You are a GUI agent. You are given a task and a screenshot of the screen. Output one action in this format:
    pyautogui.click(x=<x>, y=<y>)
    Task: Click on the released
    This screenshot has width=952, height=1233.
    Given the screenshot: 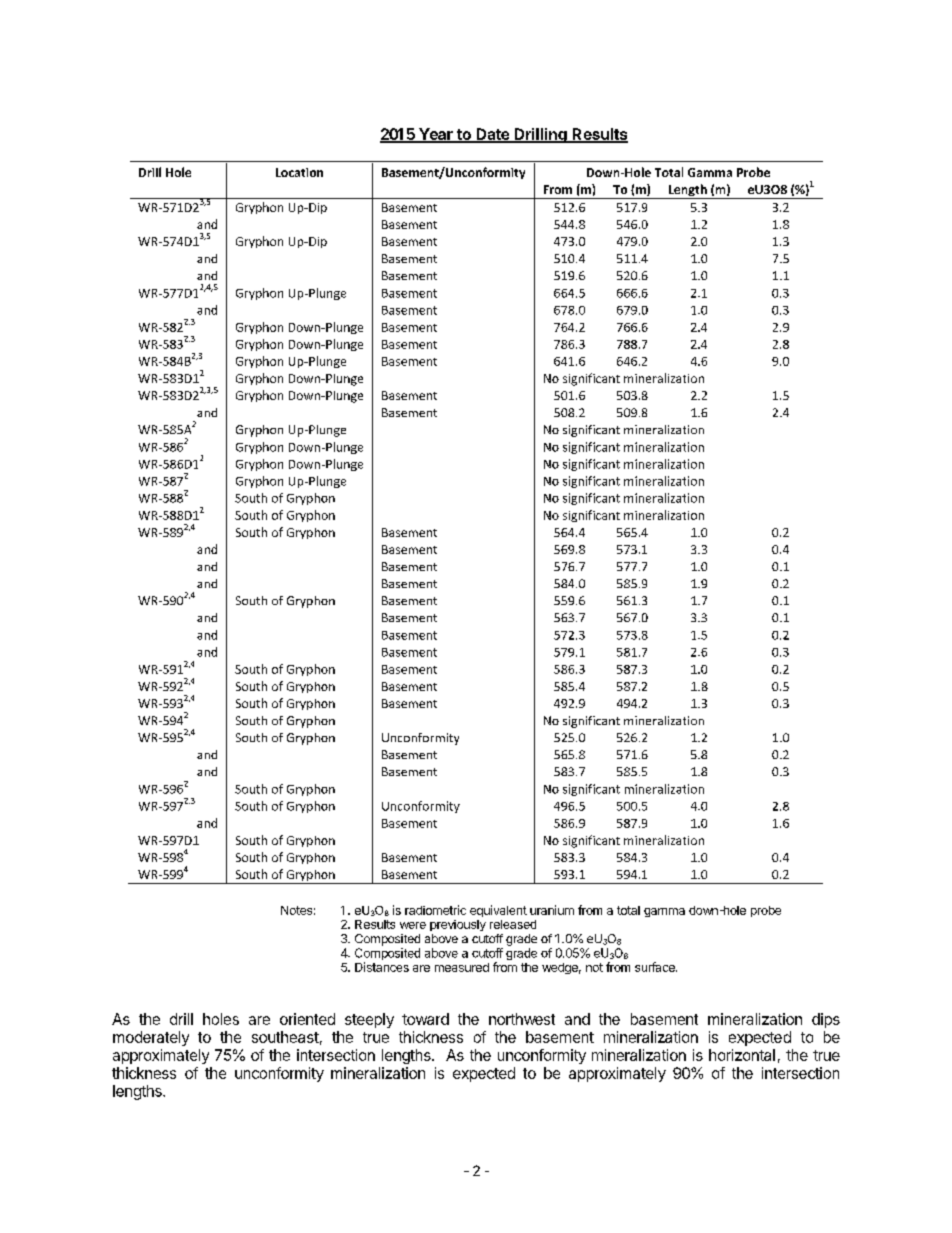 What is the action you would take?
    pyautogui.click(x=513, y=924)
